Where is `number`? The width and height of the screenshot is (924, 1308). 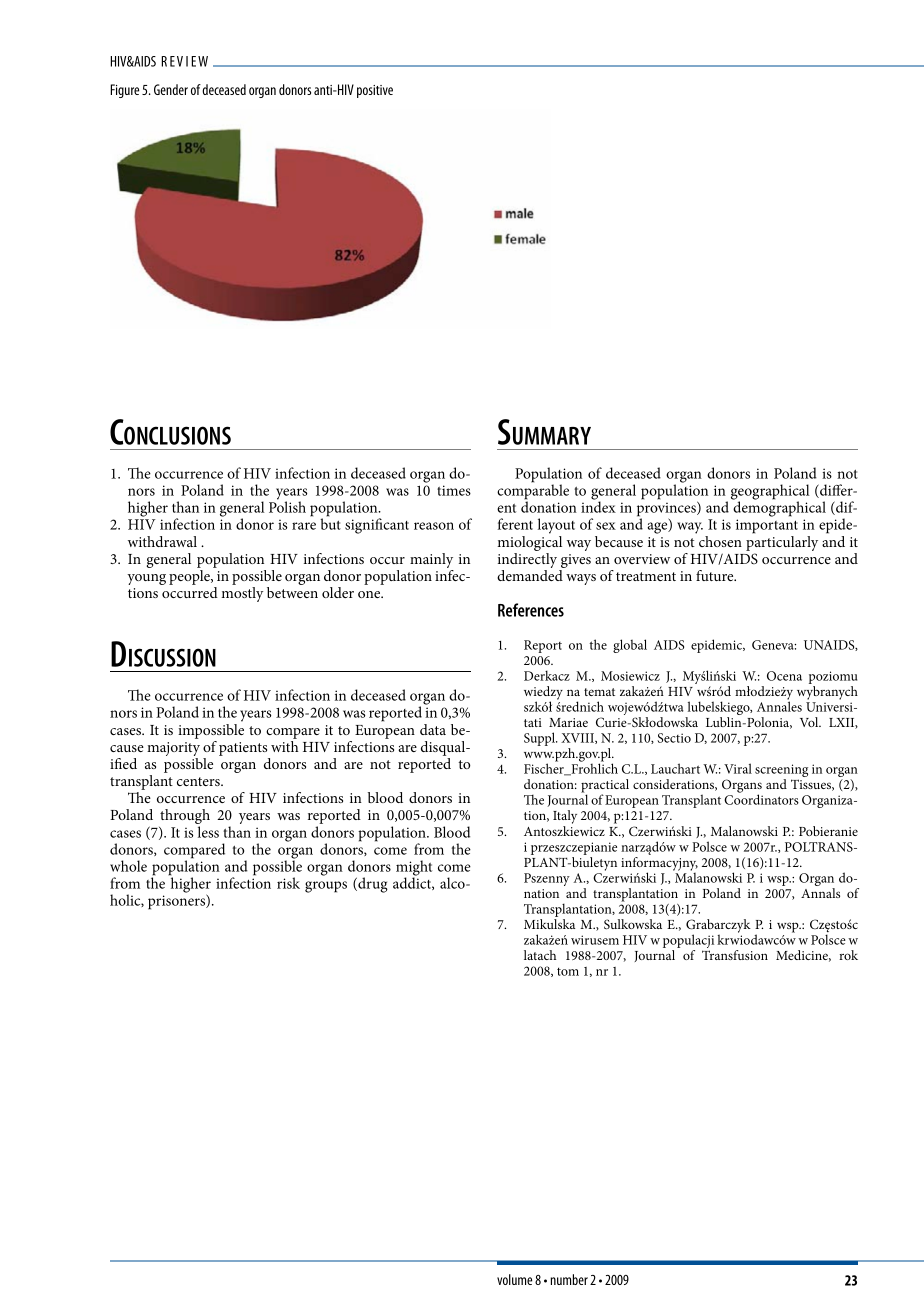
number is located at coordinates (569, 1279).
